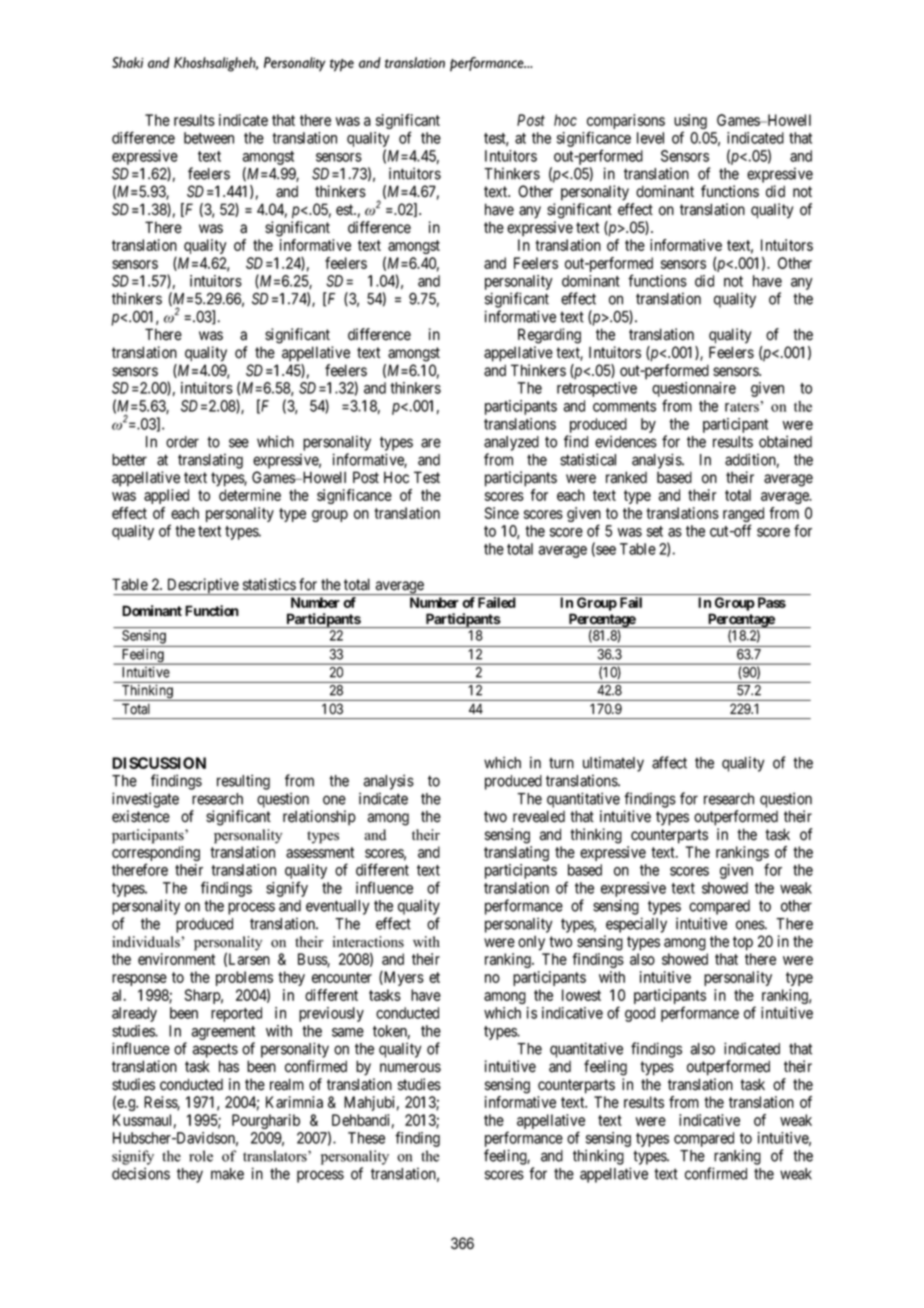  I want to click on role, so click(201, 1156).
